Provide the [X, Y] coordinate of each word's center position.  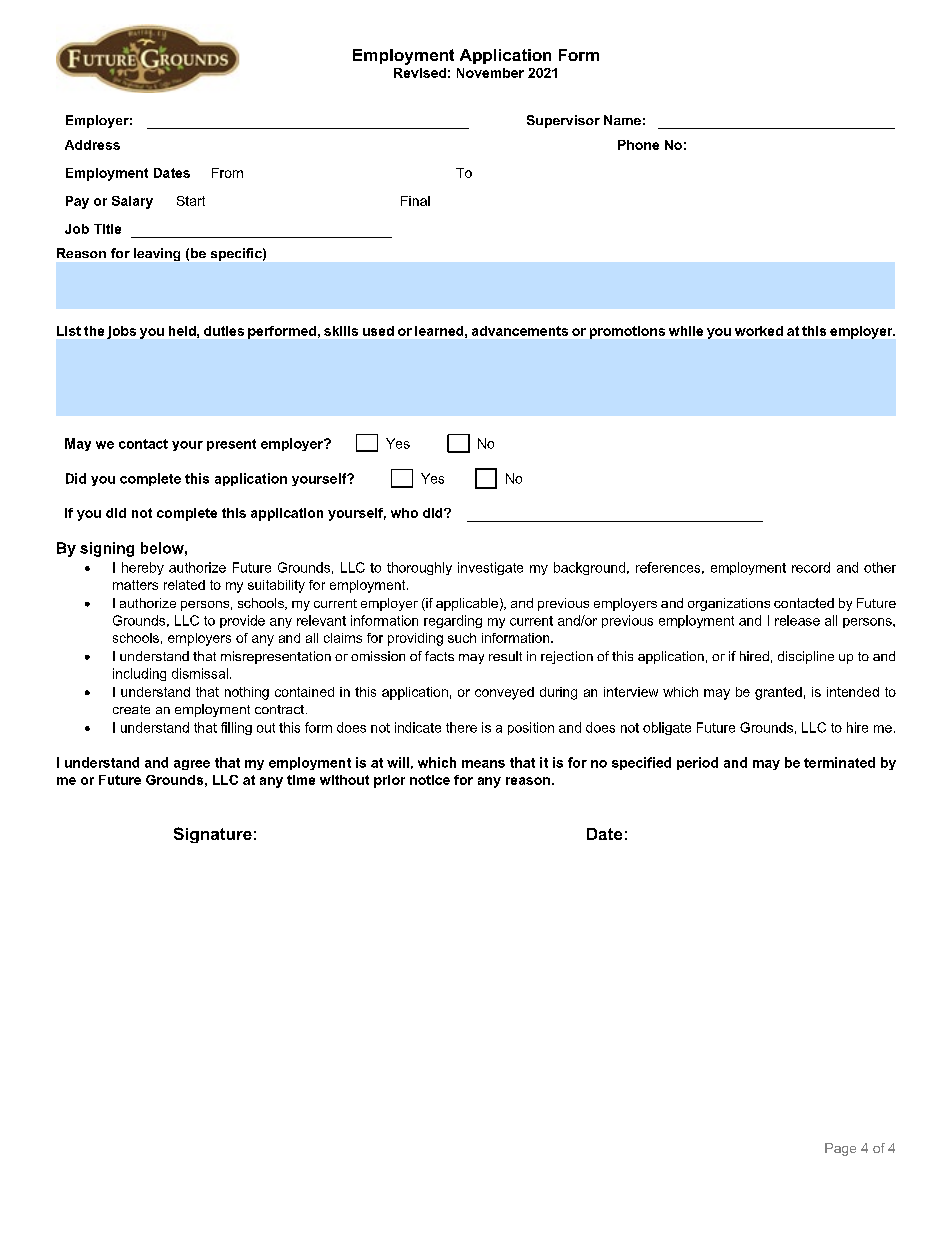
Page [840, 1149]
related [184, 585]
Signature [213, 835]
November [490, 73]
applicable [467, 604]
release [797, 620]
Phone [638, 145]
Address [92, 145]
